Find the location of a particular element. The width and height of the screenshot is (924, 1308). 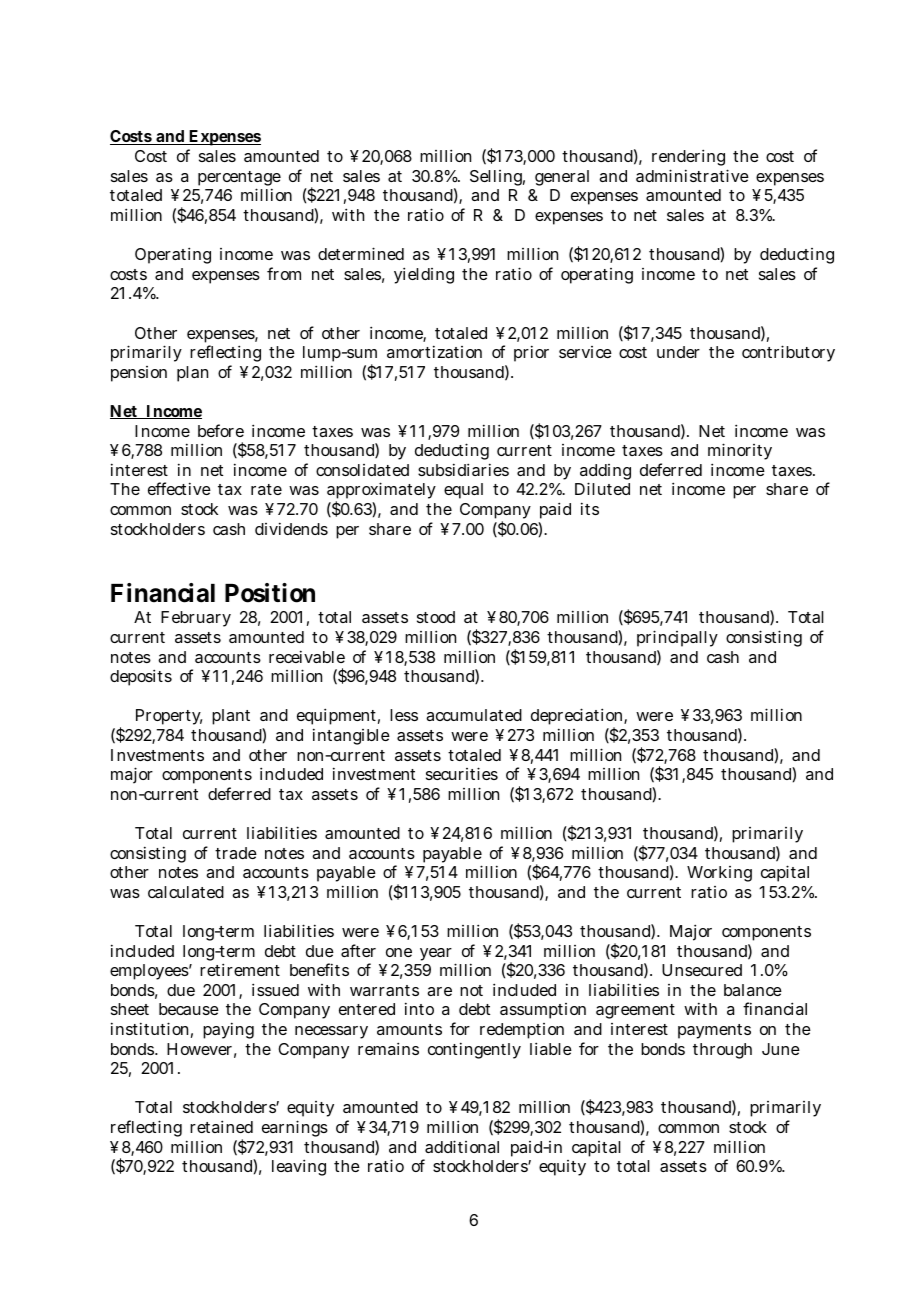

additional is located at coordinates (462, 1146).
